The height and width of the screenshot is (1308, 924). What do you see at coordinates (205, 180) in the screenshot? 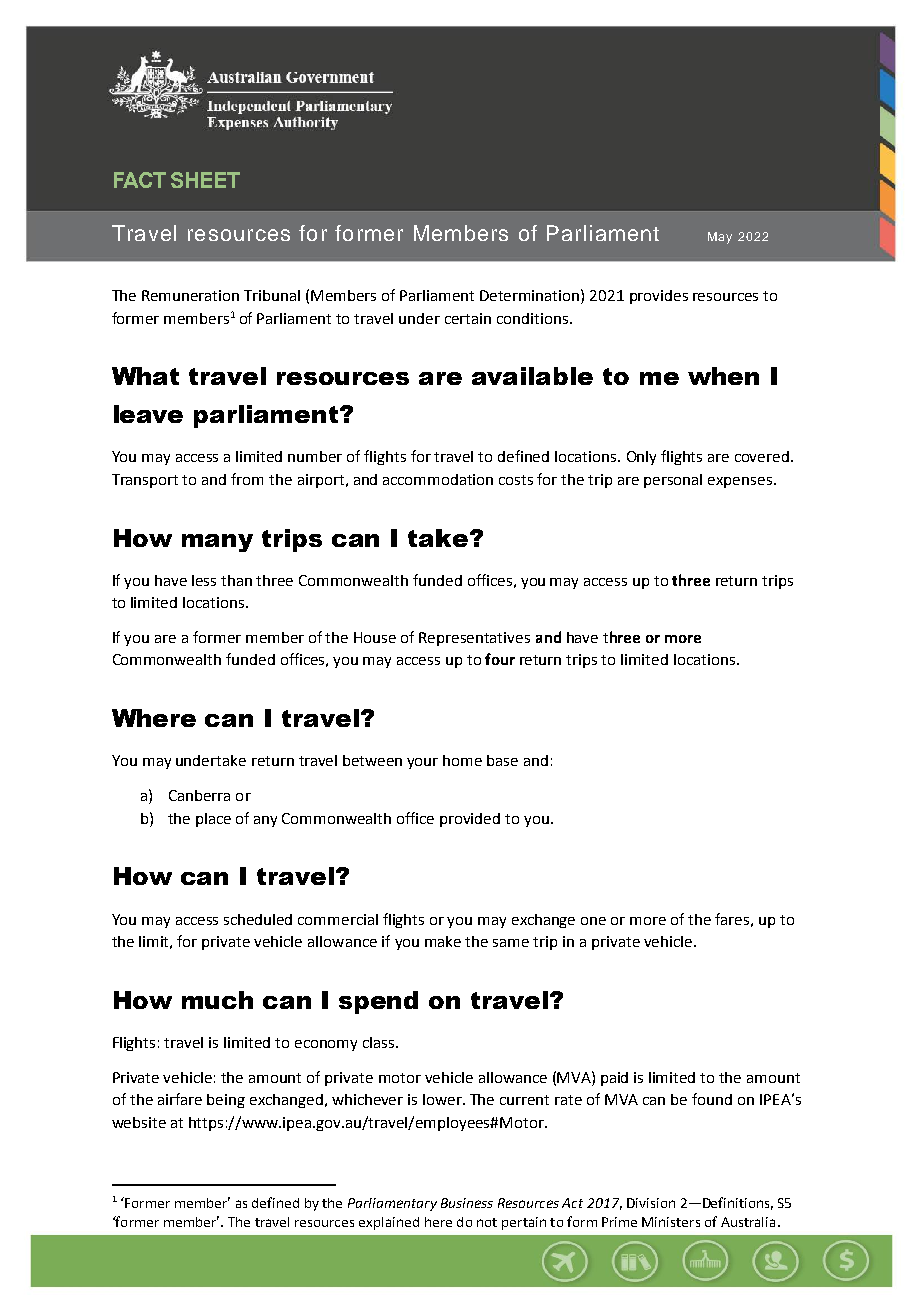
I see `SHEET` at bounding box center [205, 180].
